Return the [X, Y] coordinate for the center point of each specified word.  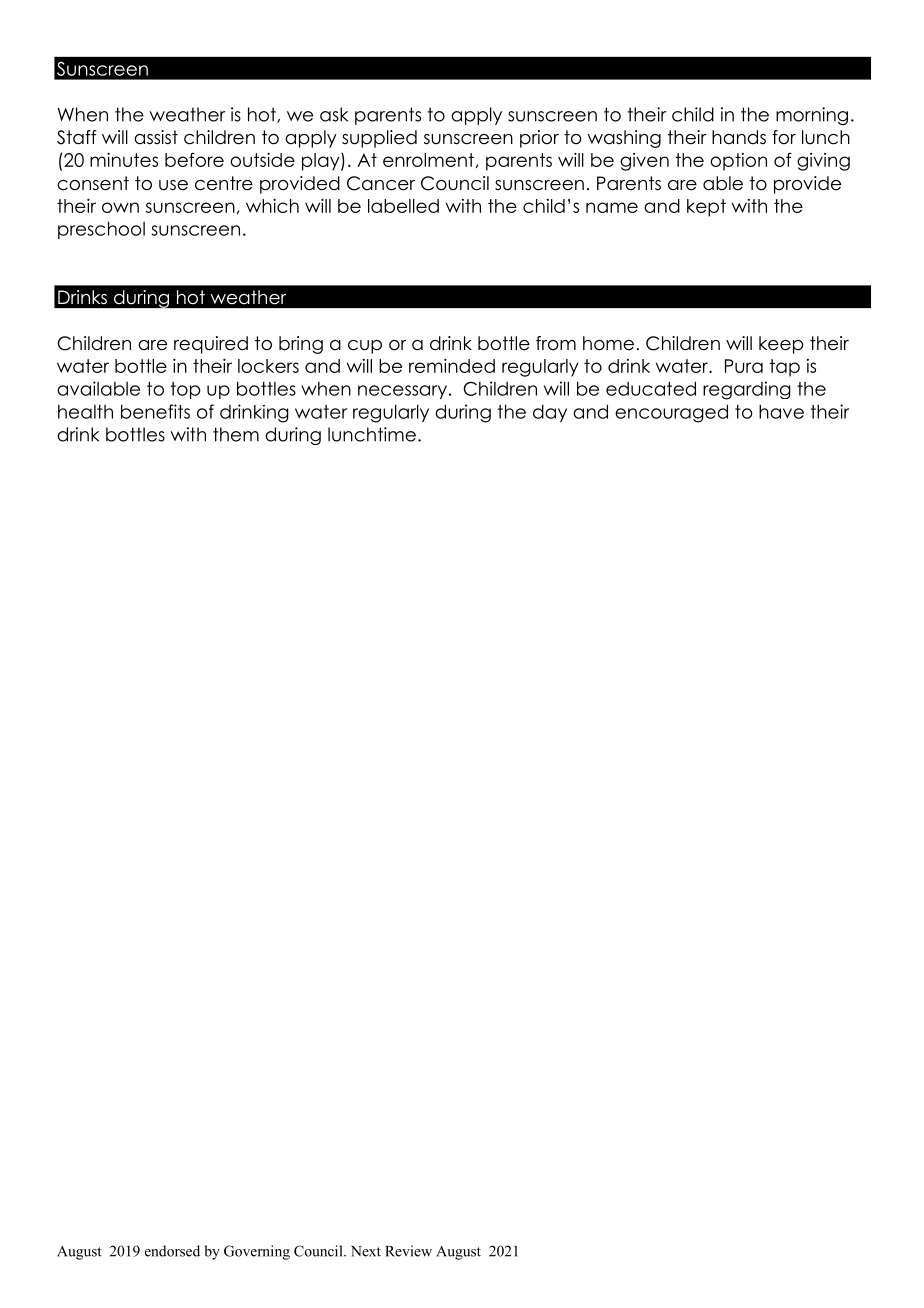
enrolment [428, 160]
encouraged [671, 413]
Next [366, 1251]
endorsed [172, 1251]
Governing [257, 1252]
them [236, 434]
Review [408, 1251]
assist [156, 137]
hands [739, 137]
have [781, 411]
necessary [402, 392]
